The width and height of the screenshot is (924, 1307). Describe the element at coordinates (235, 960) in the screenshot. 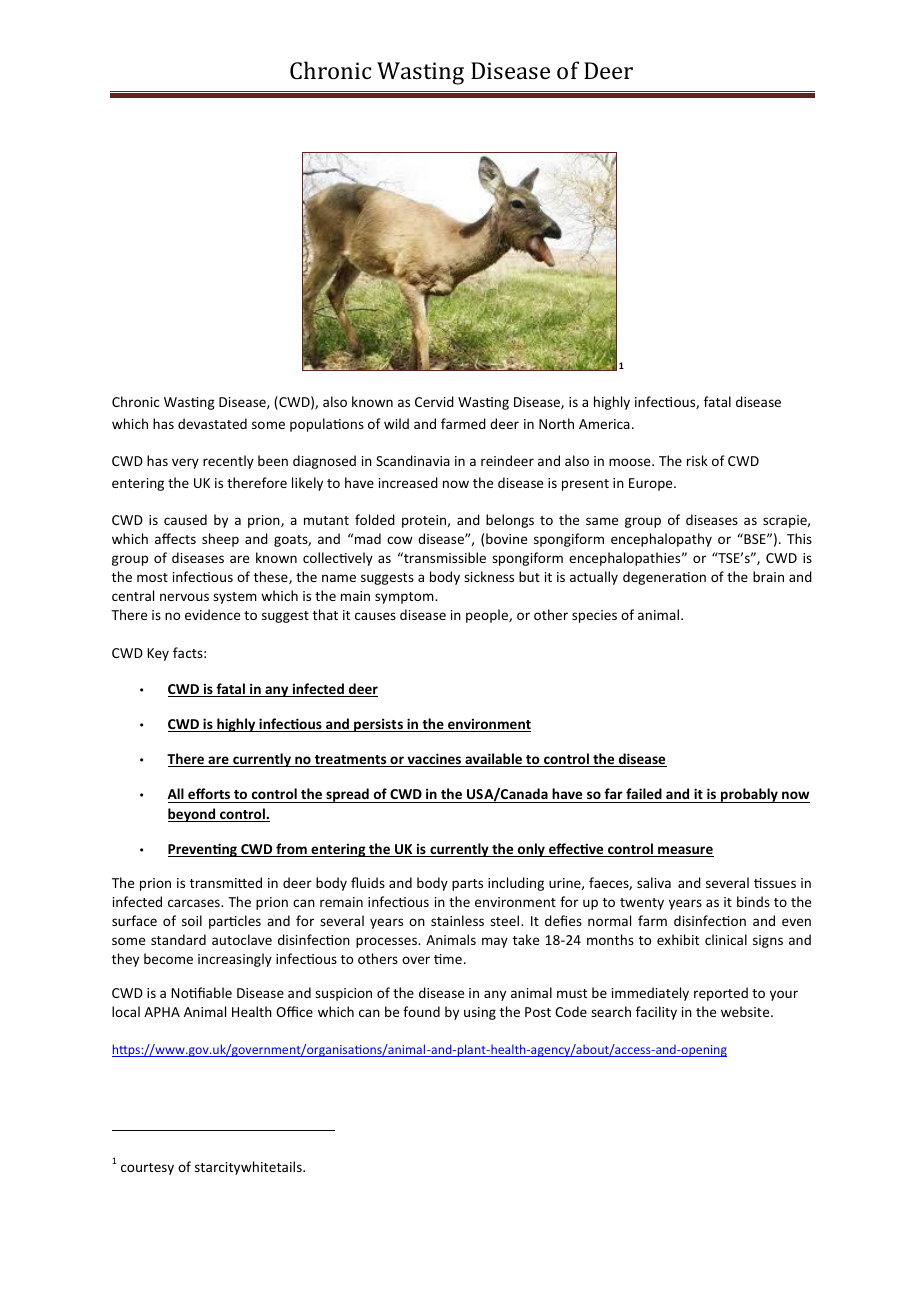

I see `increasingly` at that location.
